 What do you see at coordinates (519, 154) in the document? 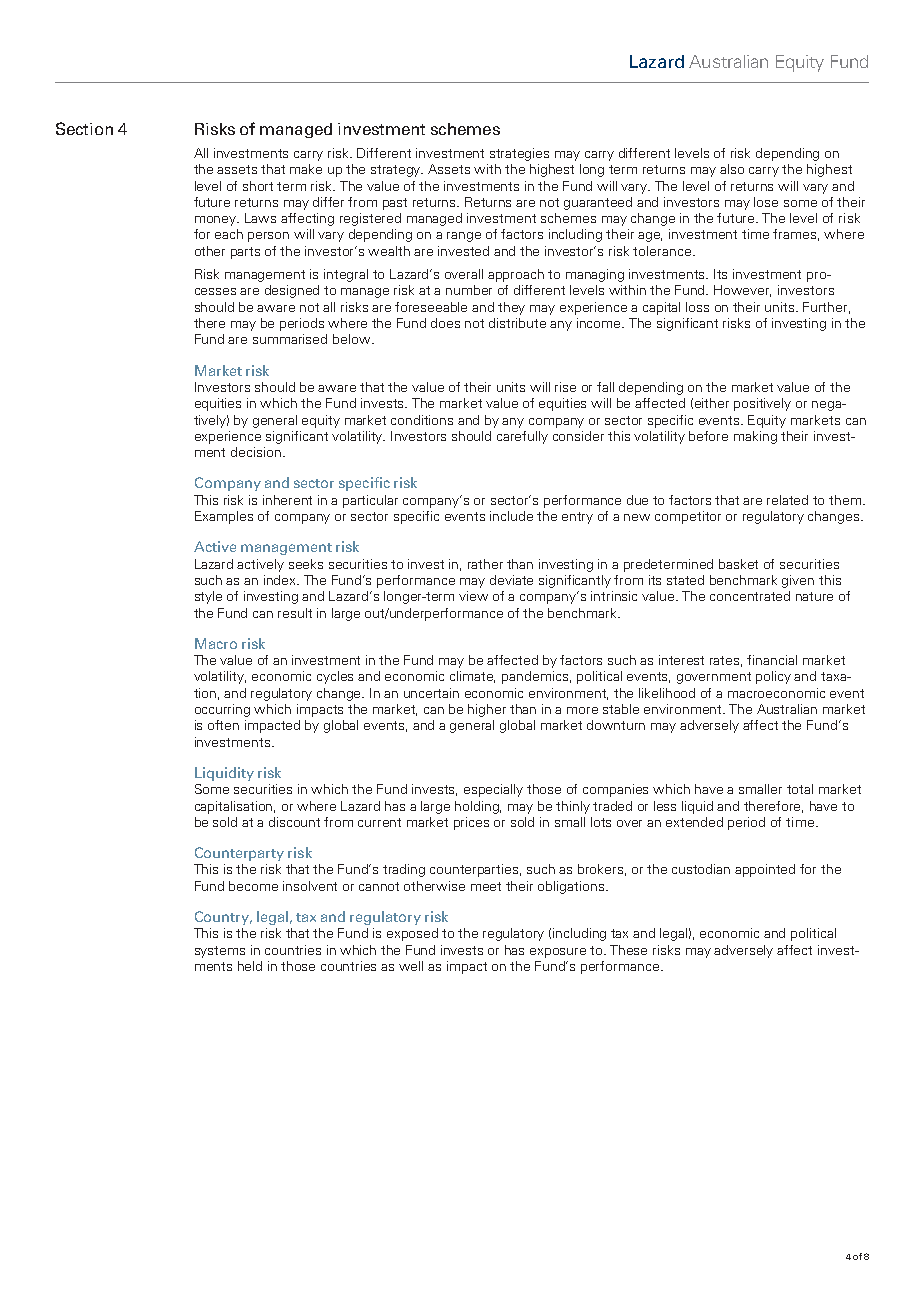
I see `strategies` at bounding box center [519, 154].
